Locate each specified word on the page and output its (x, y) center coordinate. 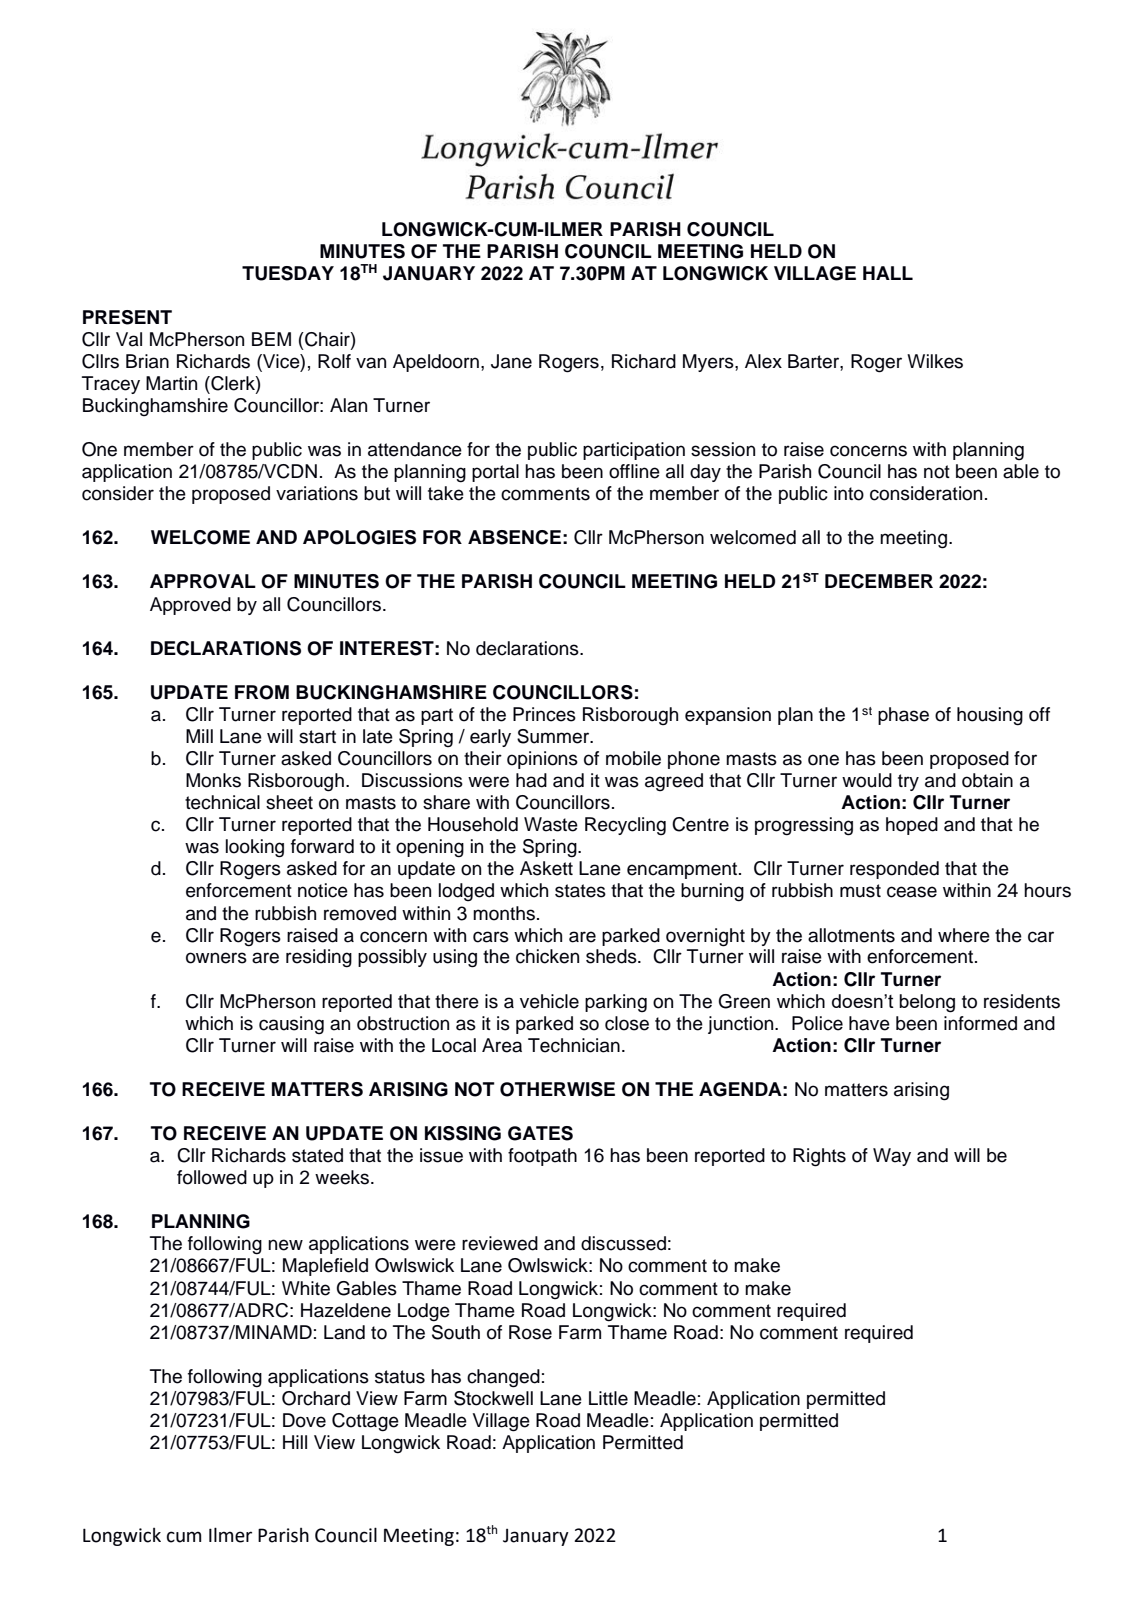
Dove (304, 1420)
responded (894, 870)
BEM (271, 339)
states (580, 891)
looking (255, 848)
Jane (511, 361)
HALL (888, 273)
